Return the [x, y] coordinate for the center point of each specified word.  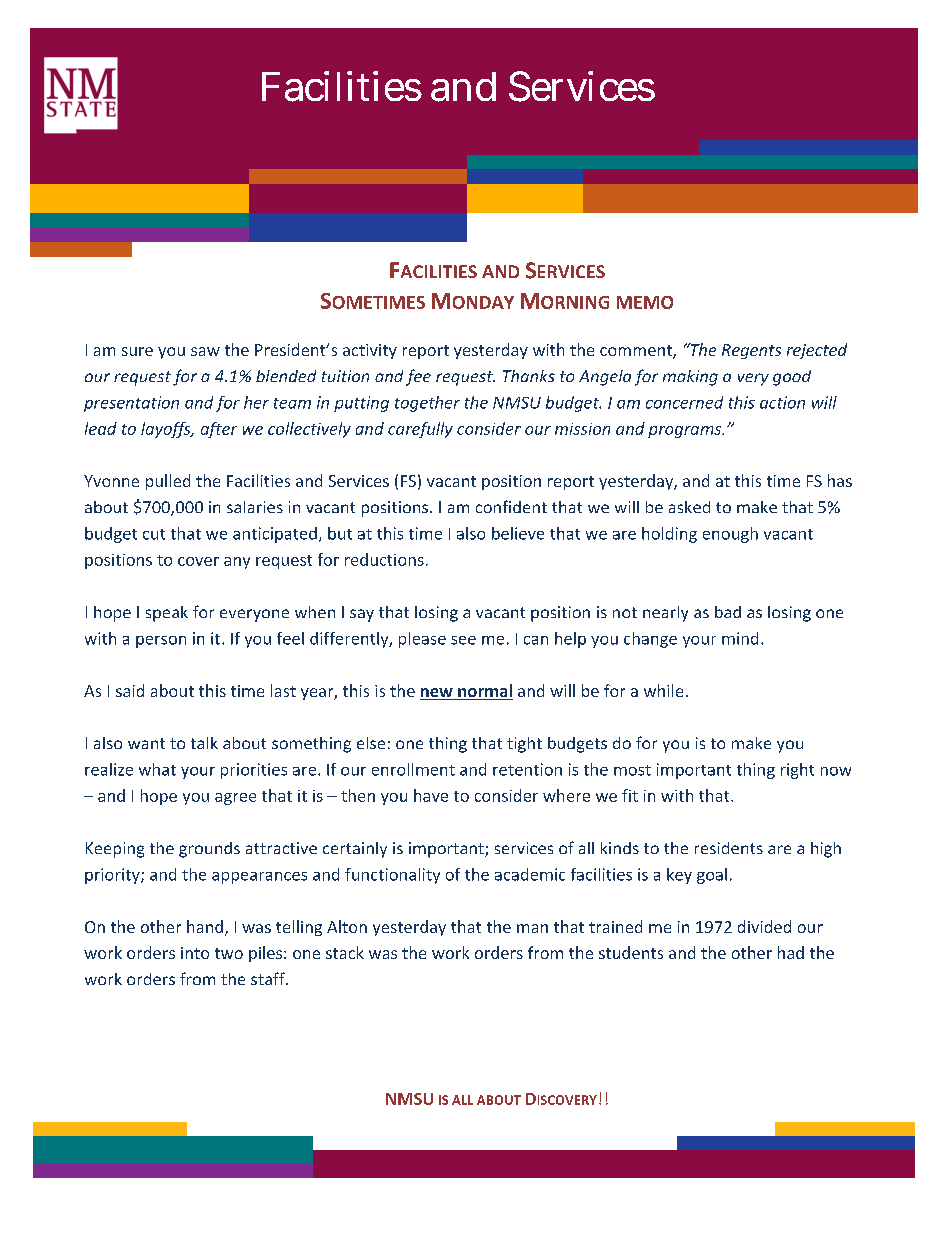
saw [205, 351]
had [791, 952]
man [532, 928]
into [195, 953]
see [463, 640]
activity [370, 351]
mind [740, 638]
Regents [751, 351]
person [161, 642]
